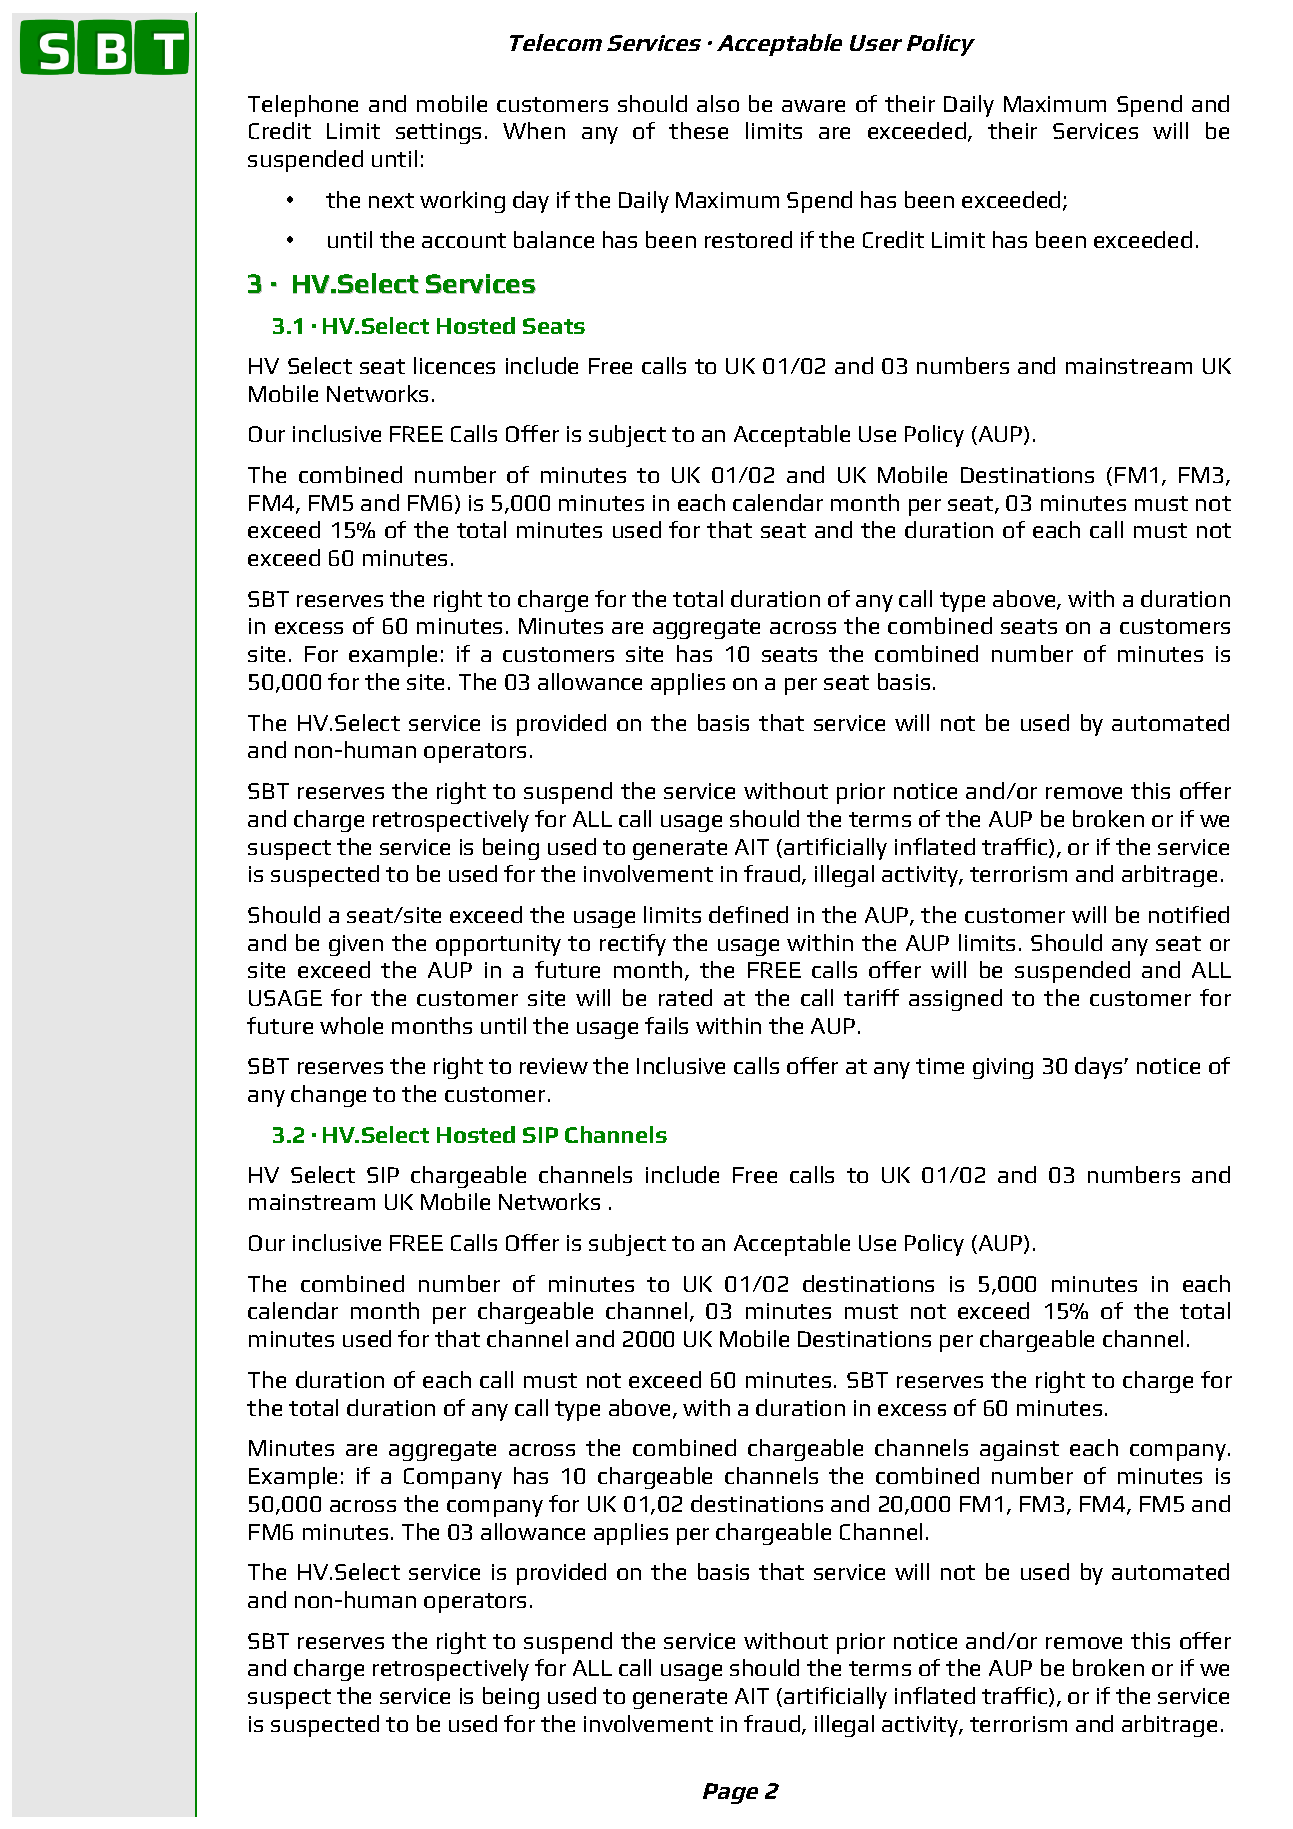 This screenshot has width=1293, height=1829. Describe the element at coordinates (698, 130) in the screenshot. I see `these` at that location.
